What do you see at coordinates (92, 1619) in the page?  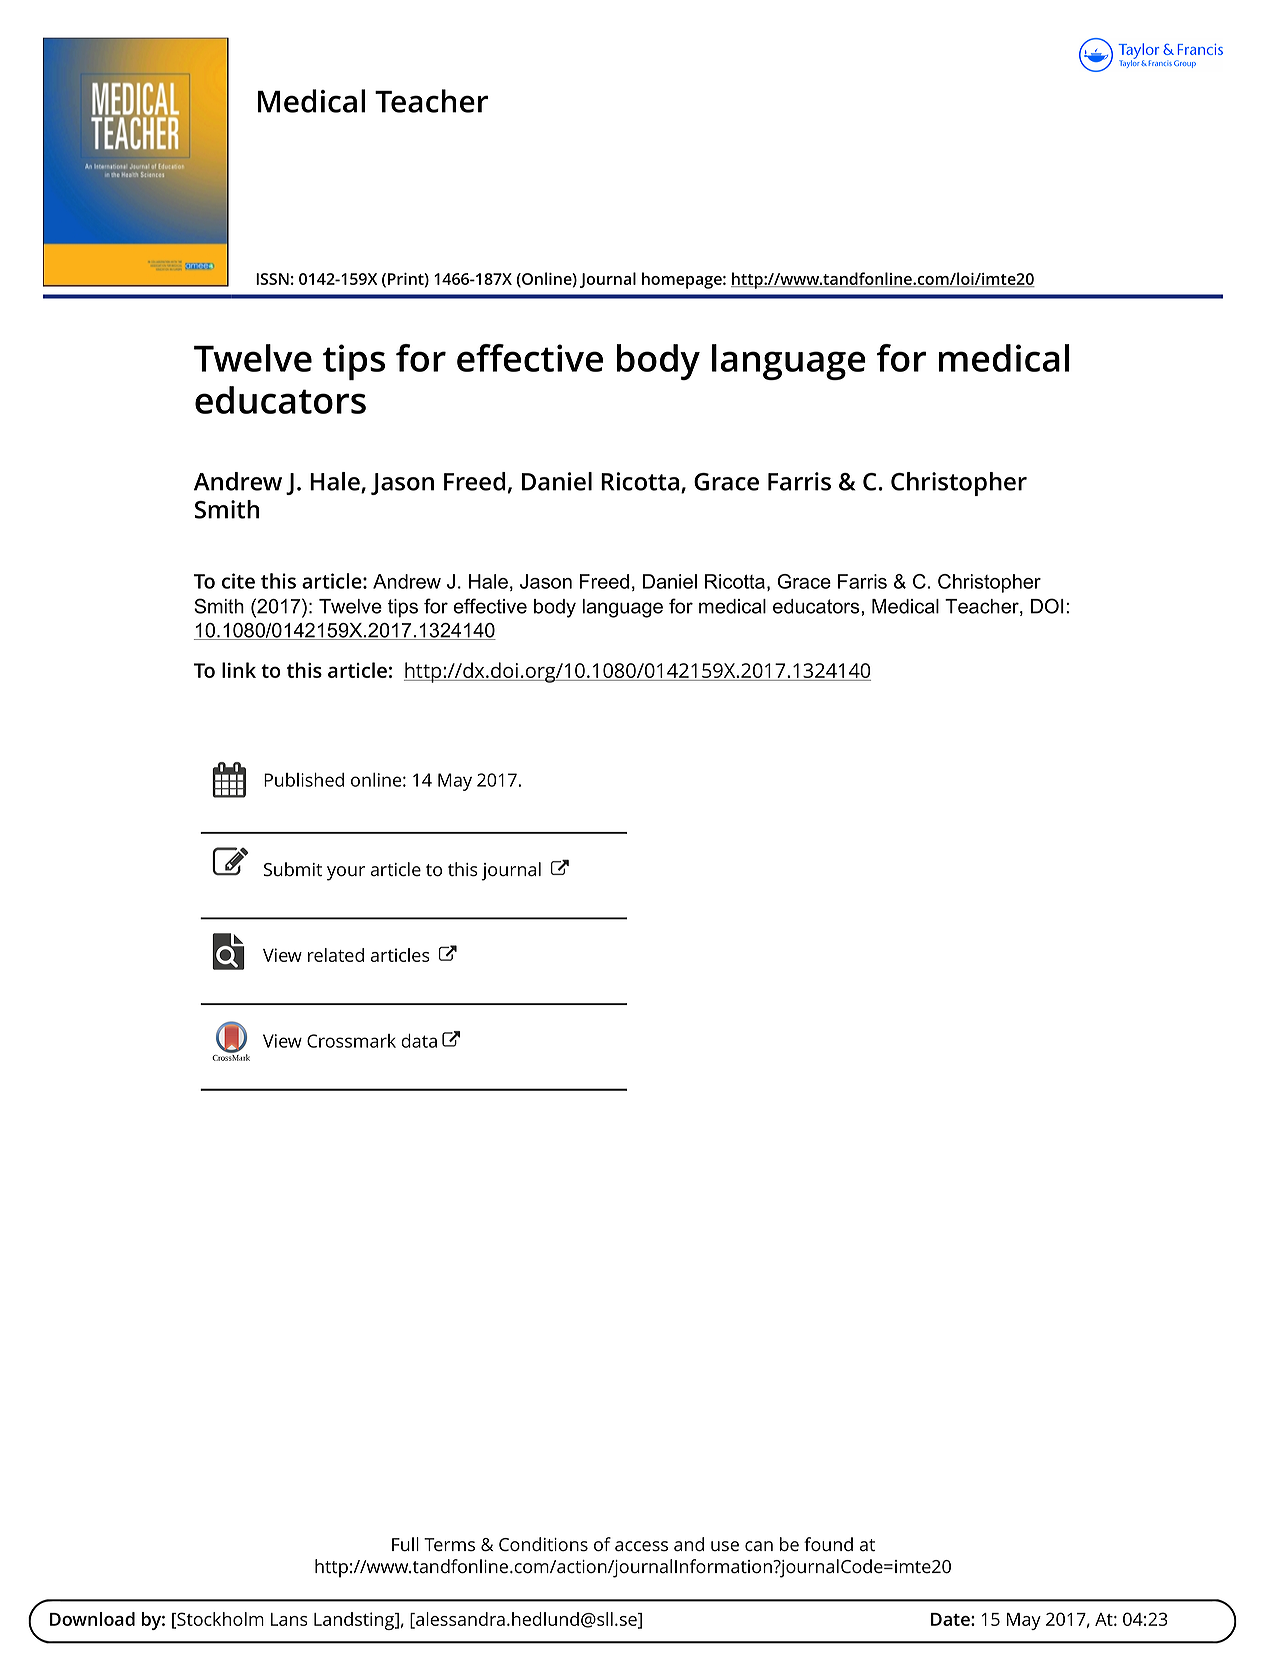 I see `Download` at bounding box center [92, 1619].
